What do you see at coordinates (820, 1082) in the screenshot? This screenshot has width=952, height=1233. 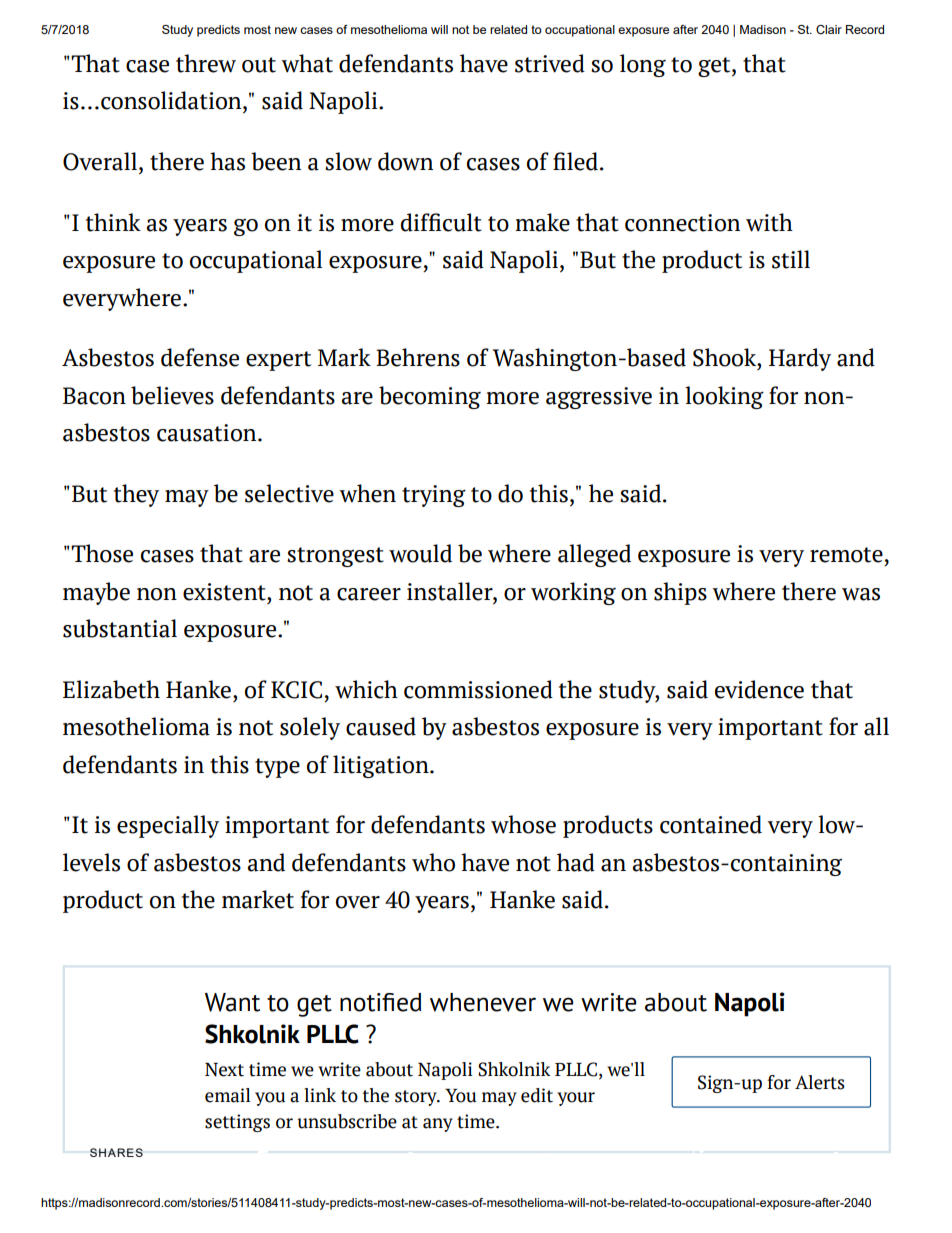 I see `Alerts` at bounding box center [820, 1082].
